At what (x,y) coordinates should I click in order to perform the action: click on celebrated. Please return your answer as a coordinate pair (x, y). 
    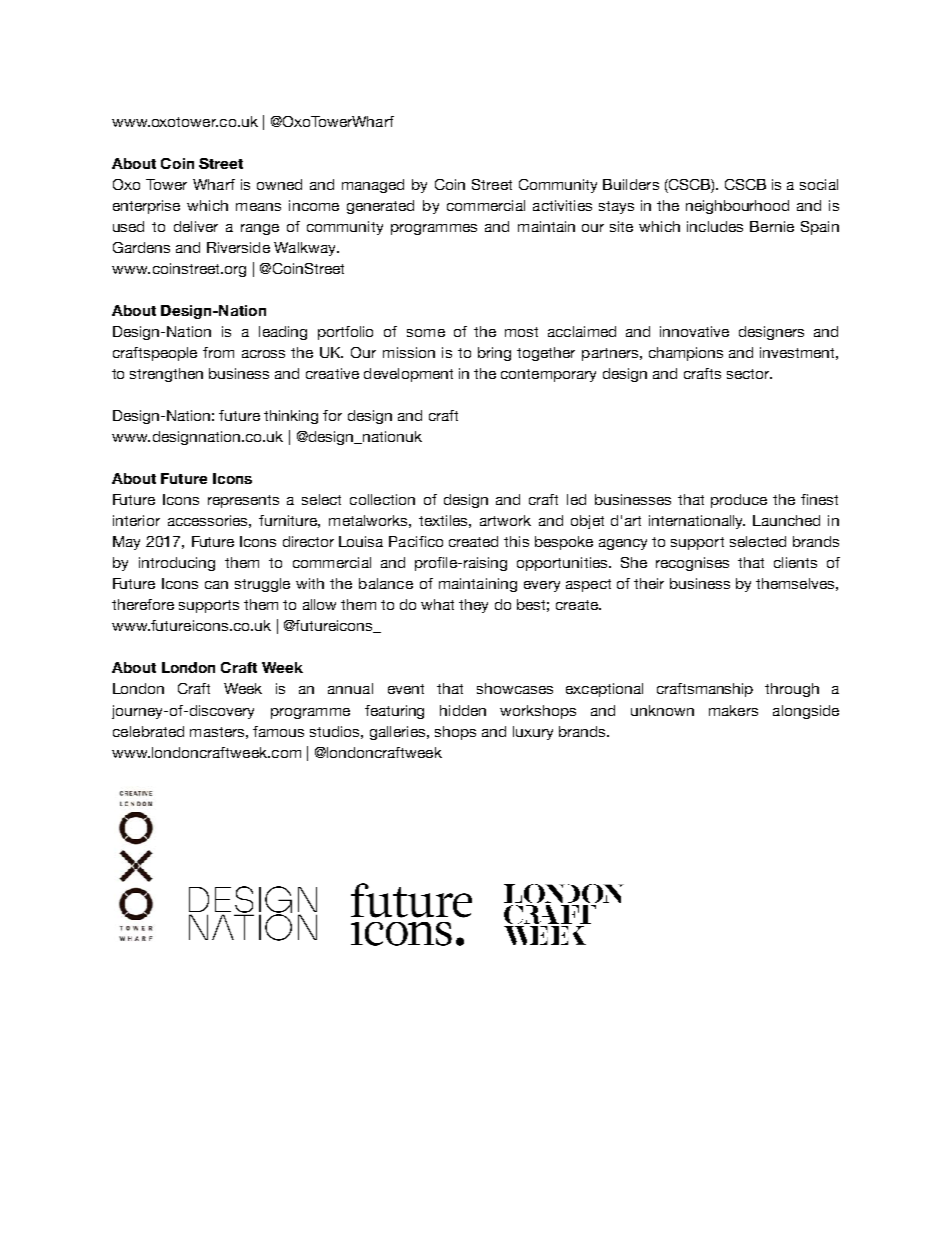
    Looking at the image, I should click on (148, 731).
